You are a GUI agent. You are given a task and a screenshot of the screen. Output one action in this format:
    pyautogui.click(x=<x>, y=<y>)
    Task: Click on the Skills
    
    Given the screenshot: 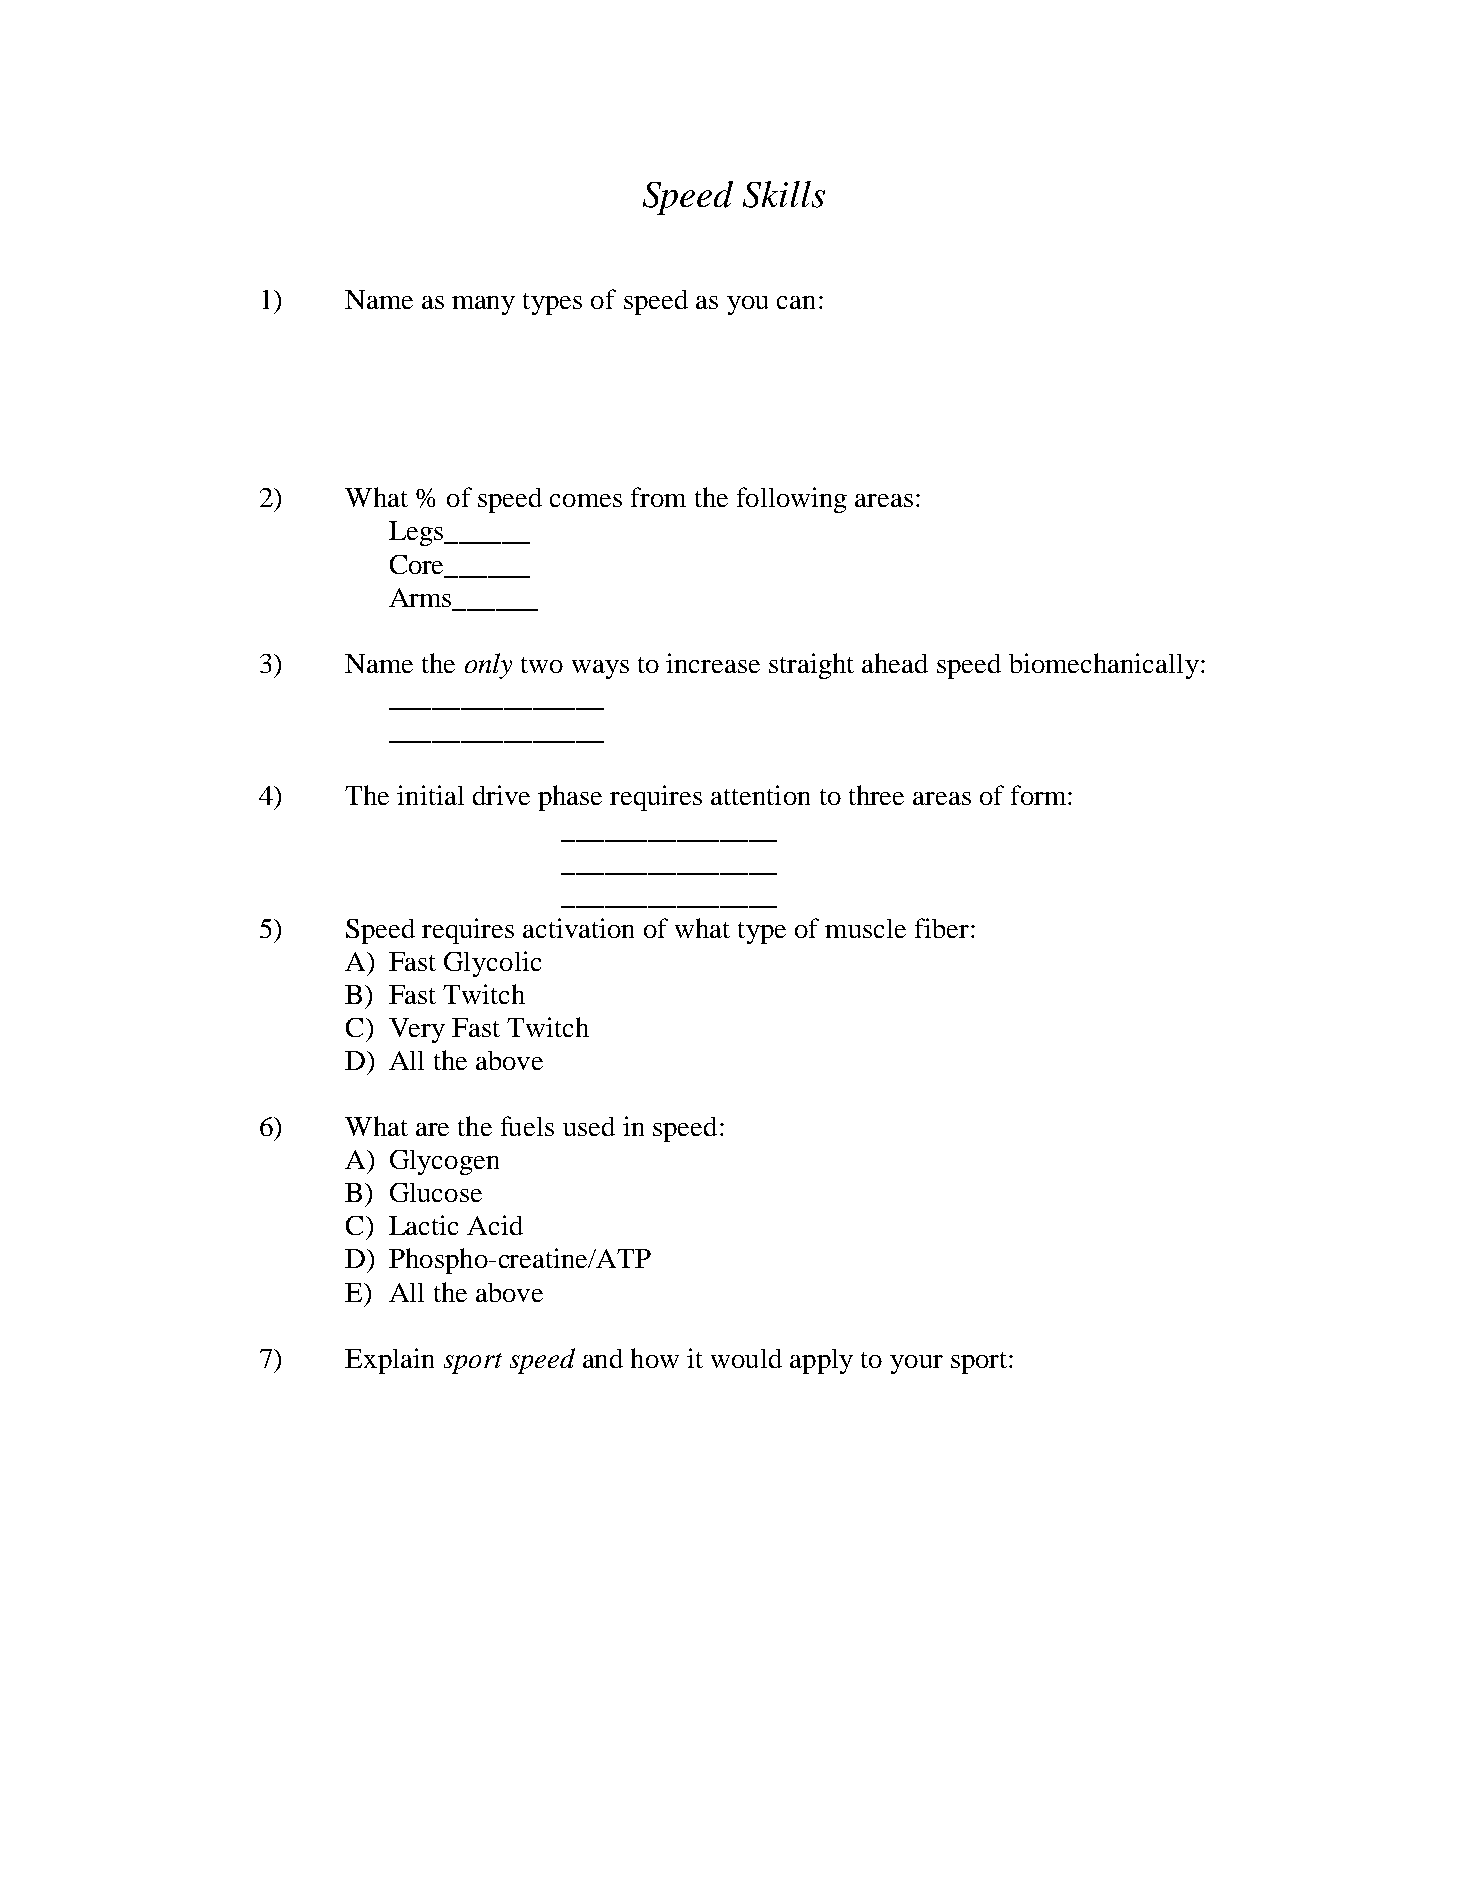 What is the action you would take?
    pyautogui.click(x=784, y=194)
